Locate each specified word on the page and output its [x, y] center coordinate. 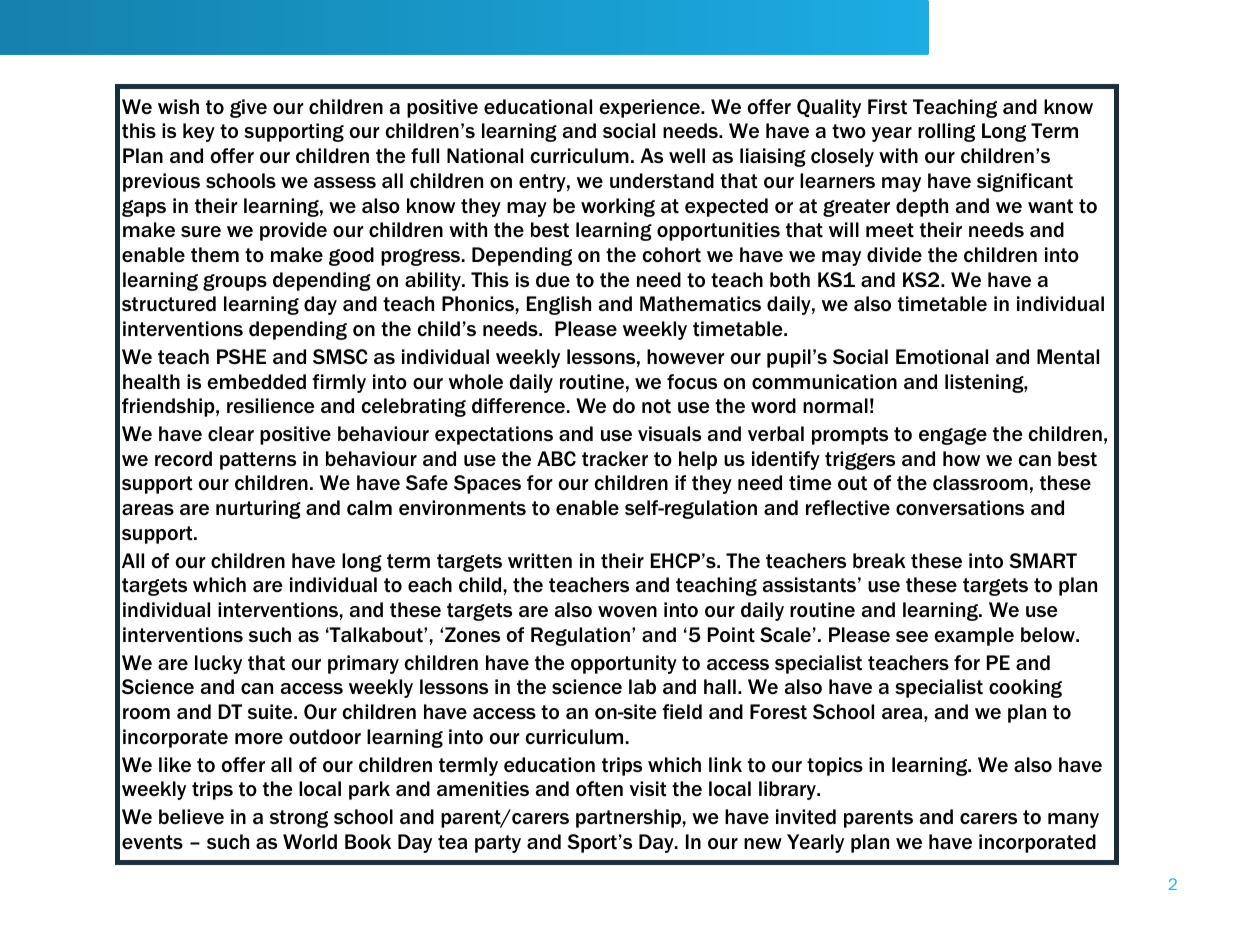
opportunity [624, 664]
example [974, 636]
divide [894, 255]
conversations [960, 508]
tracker [615, 459]
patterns [258, 461]
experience [650, 108]
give [248, 108]
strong [299, 819]
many [1073, 820]
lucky [218, 664]
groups [235, 282]
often [599, 789]
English [559, 305]
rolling [946, 132]
